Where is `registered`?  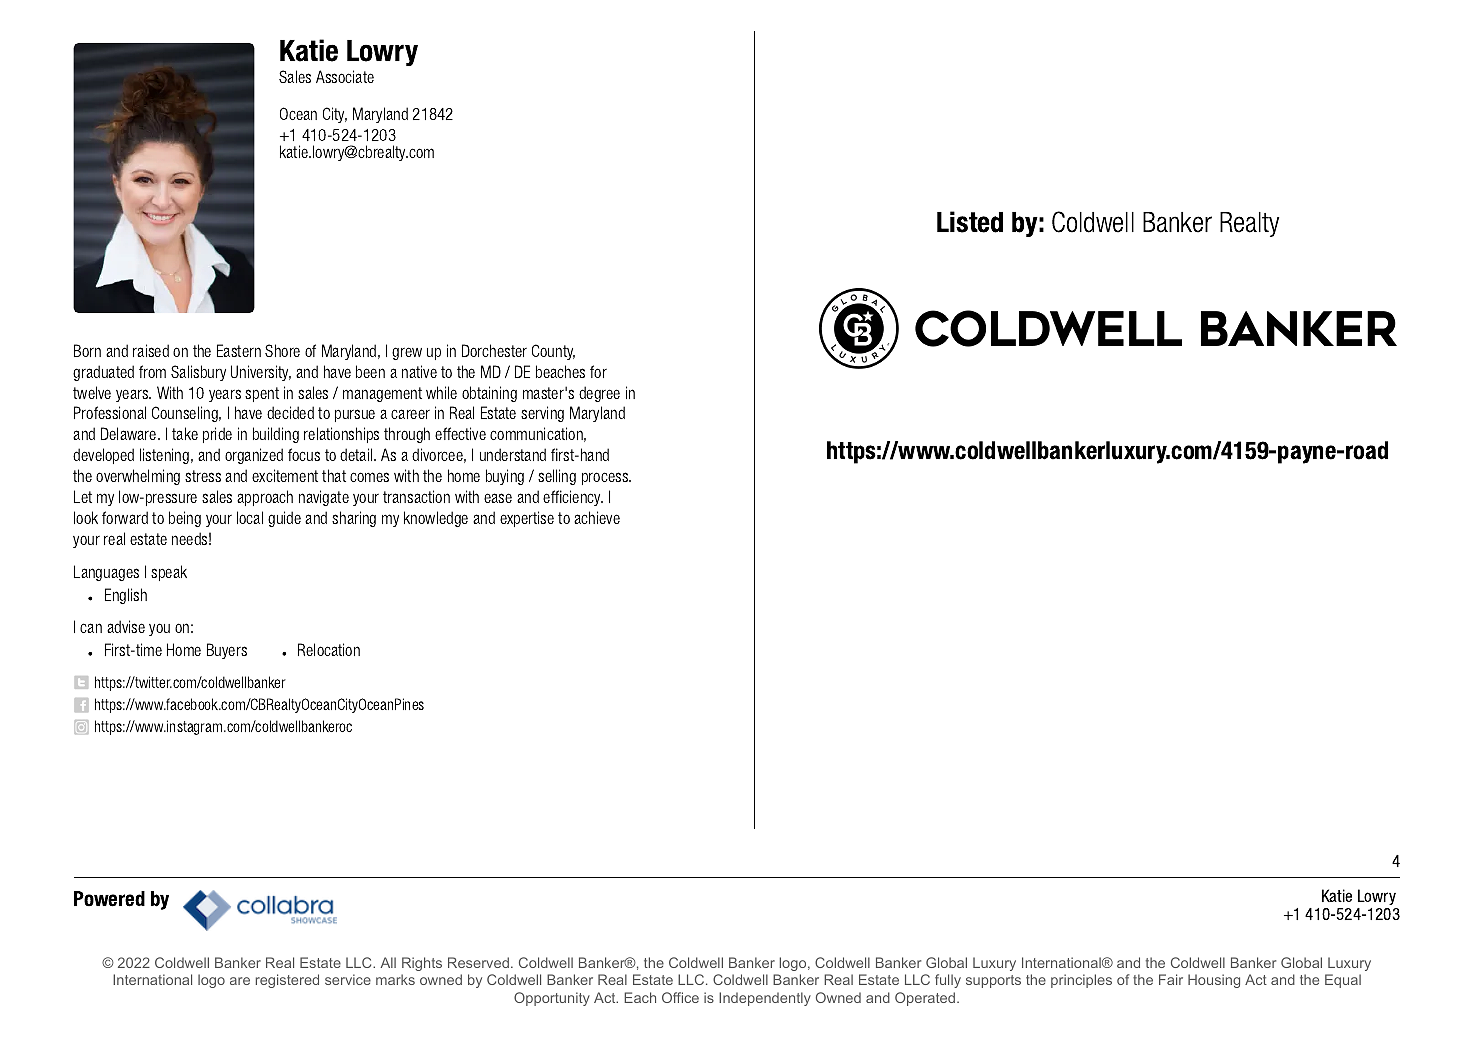 registered is located at coordinates (287, 981).
